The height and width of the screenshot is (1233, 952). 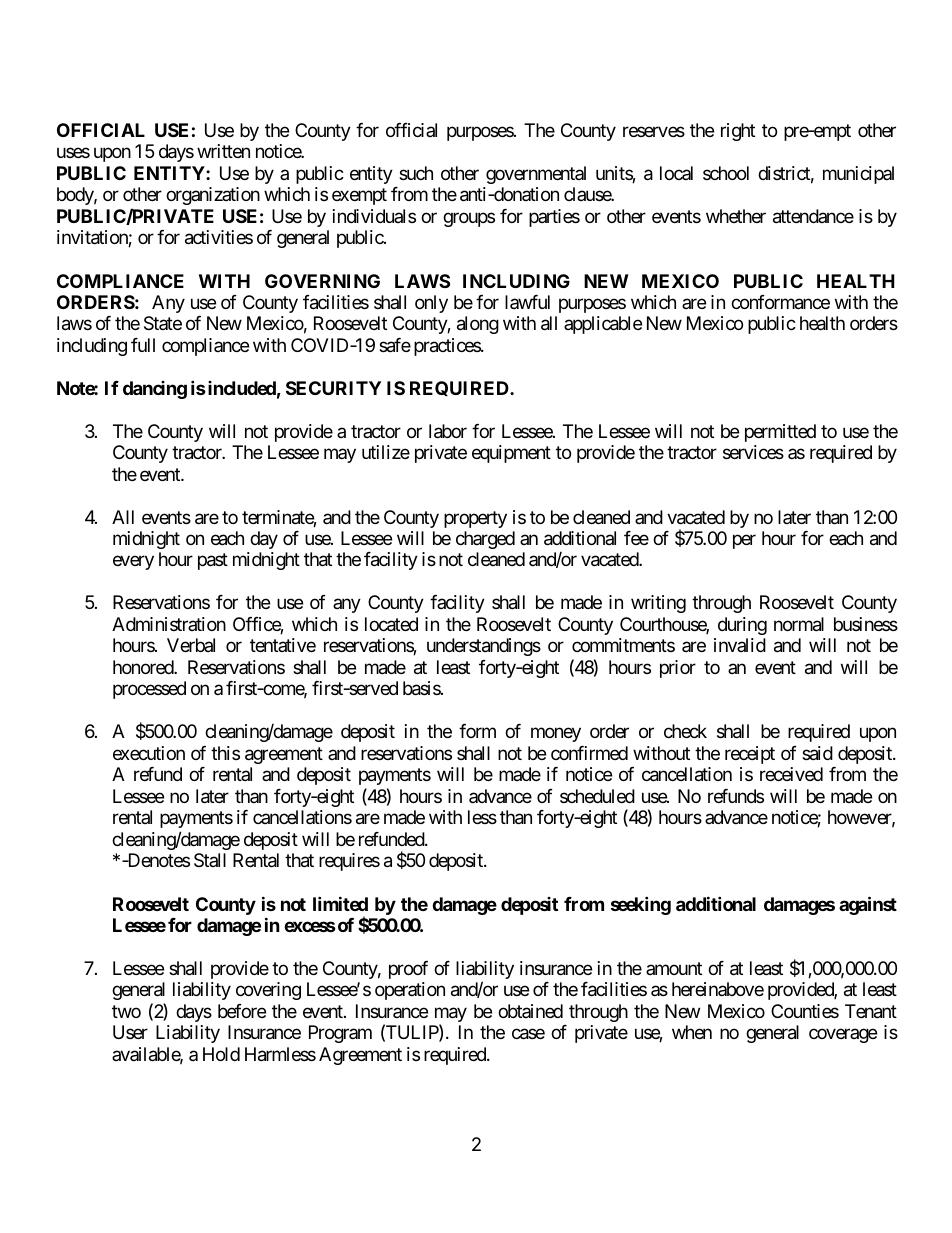 What do you see at coordinates (536, 175) in the screenshot?
I see `governmental` at bounding box center [536, 175].
